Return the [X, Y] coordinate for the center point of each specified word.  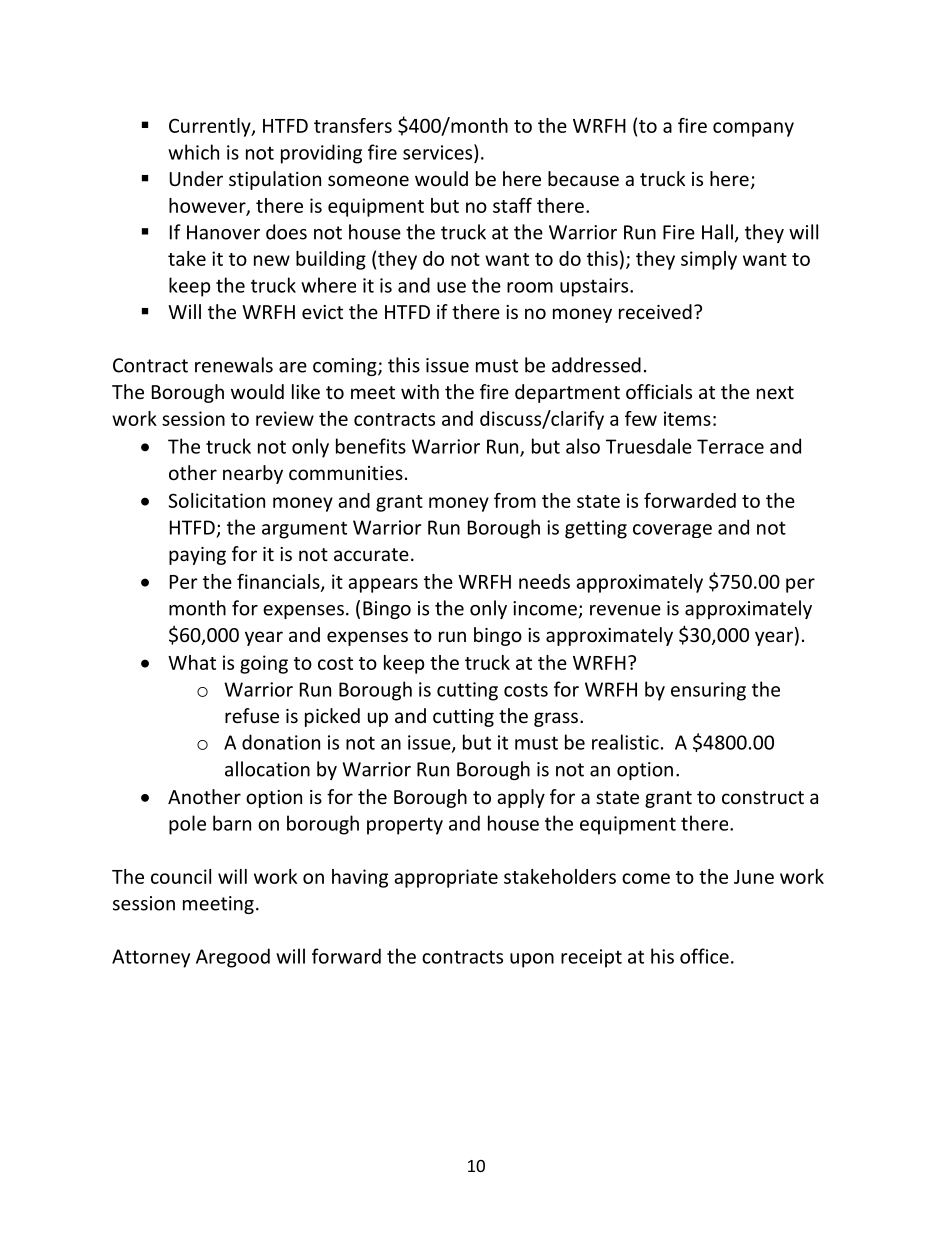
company [753, 129]
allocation [267, 769]
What [192, 662]
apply [521, 798]
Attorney [151, 958]
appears [383, 585]
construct [763, 797]
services [439, 152]
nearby [253, 474]
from [515, 500]
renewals [234, 365]
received [655, 311]
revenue [625, 610]
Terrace [730, 446]
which [193, 152]
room [530, 287]
